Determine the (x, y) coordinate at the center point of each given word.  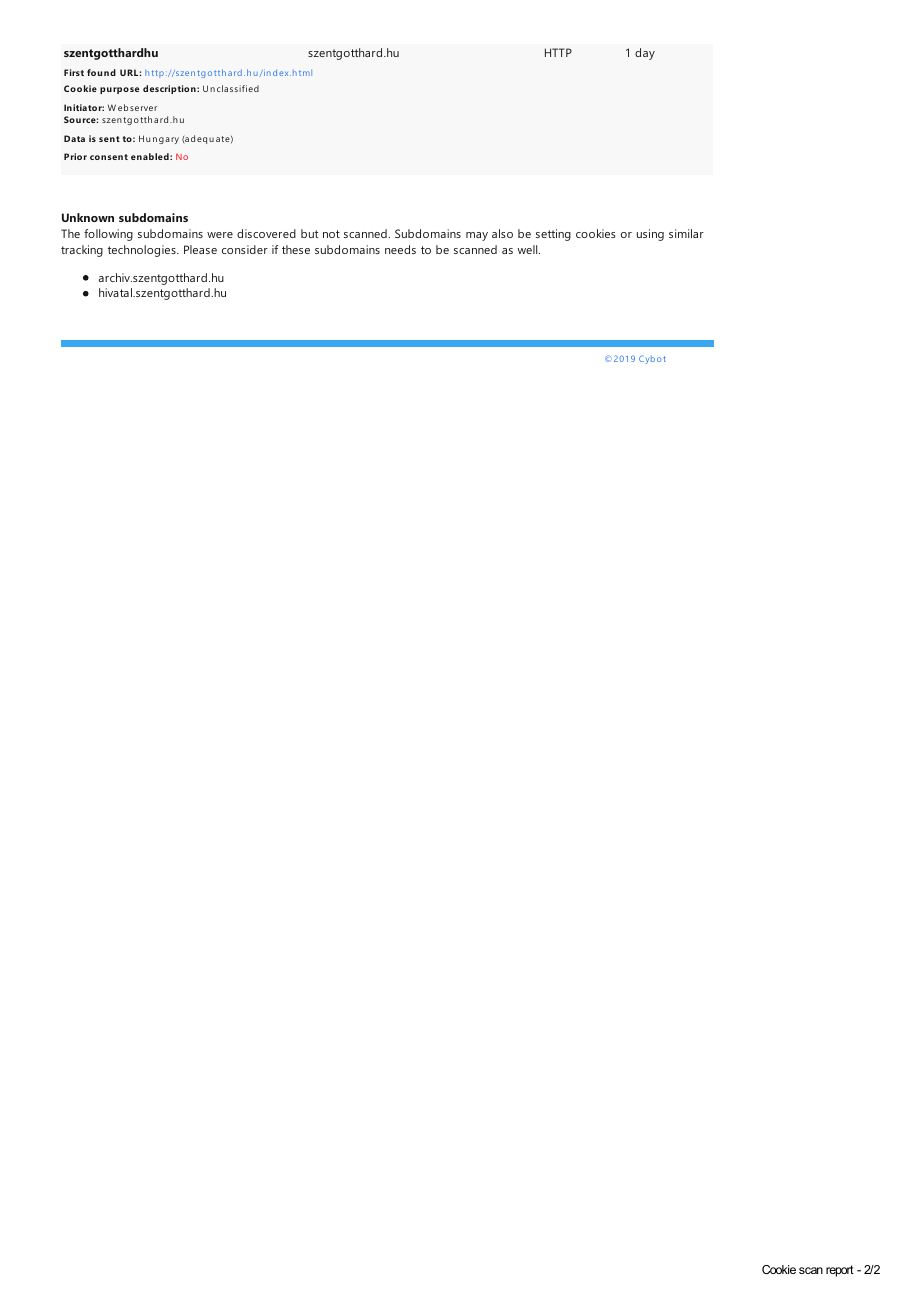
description (170, 89)
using (650, 235)
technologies (143, 251)
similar (686, 233)
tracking (82, 251)
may (477, 236)
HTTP (558, 52)
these (296, 249)
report (840, 1271)
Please (200, 249)
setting (553, 235)
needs (400, 249)
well (529, 249)
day (645, 54)
